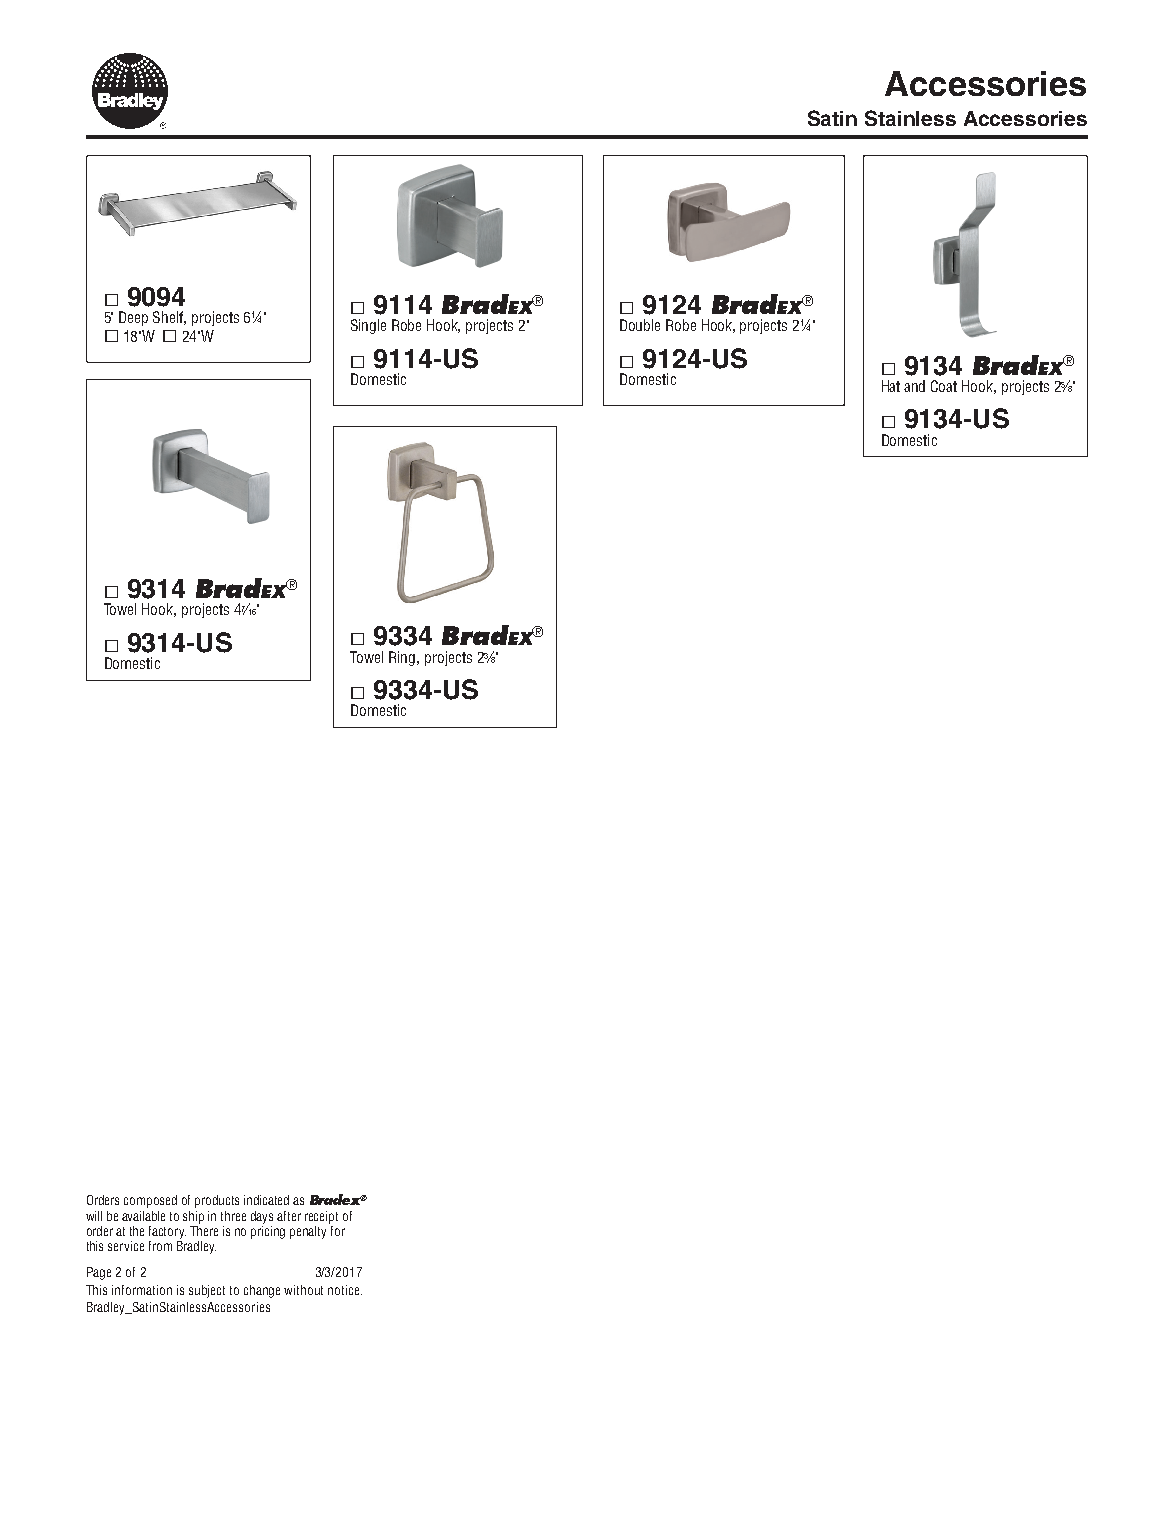  What do you see at coordinates (217, 1201) in the page?
I see `products` at bounding box center [217, 1201].
